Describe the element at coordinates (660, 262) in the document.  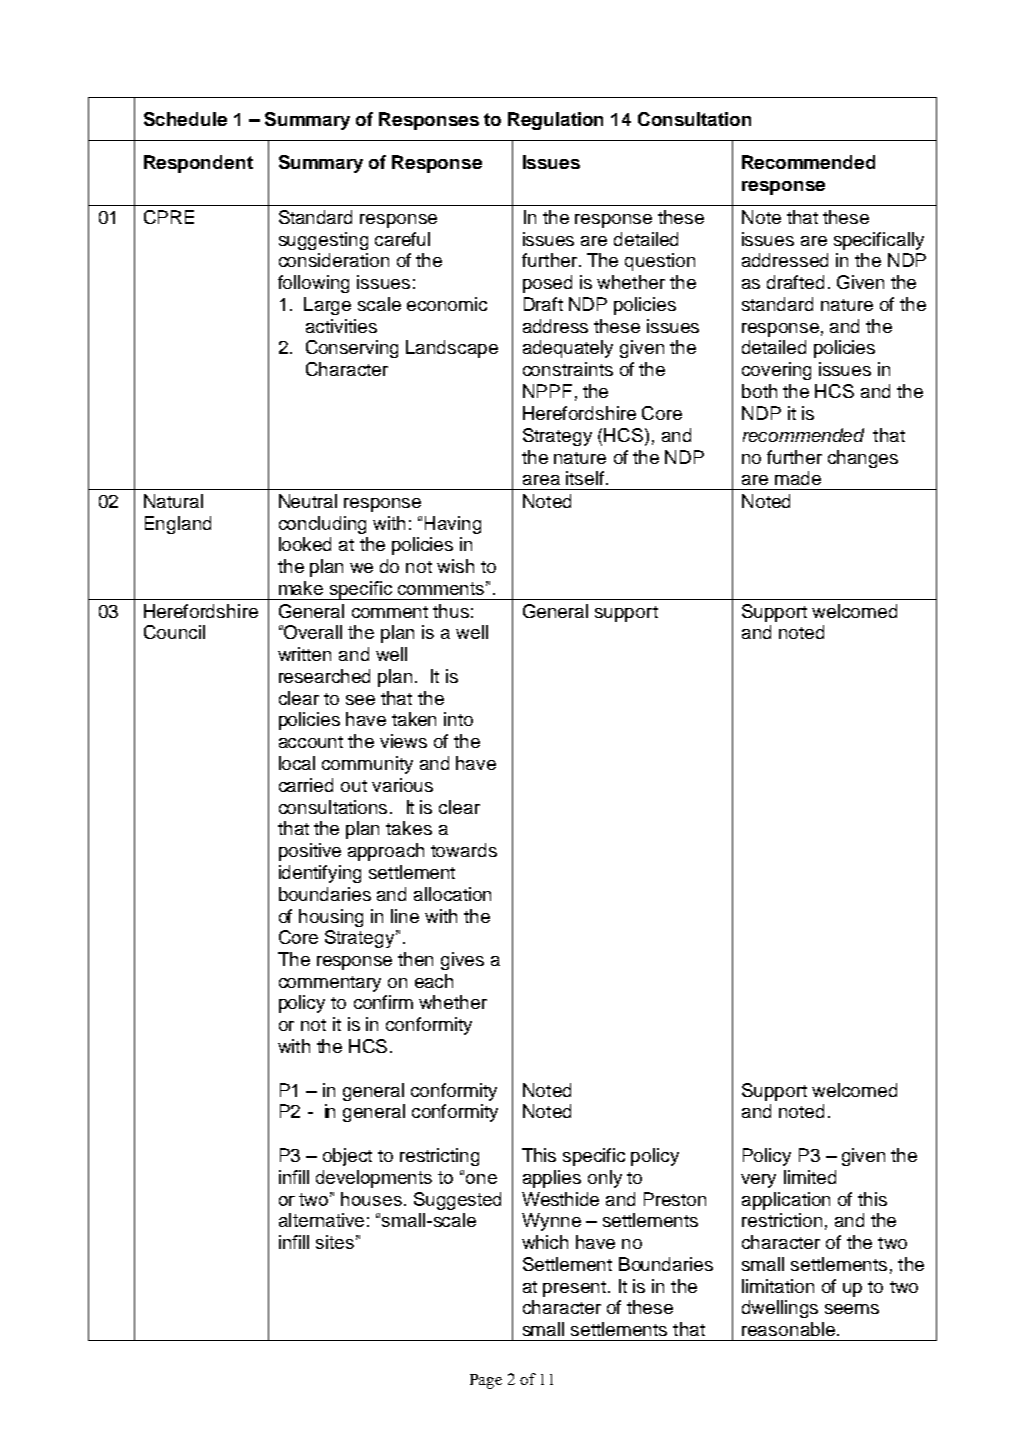
I see `question` at that location.
